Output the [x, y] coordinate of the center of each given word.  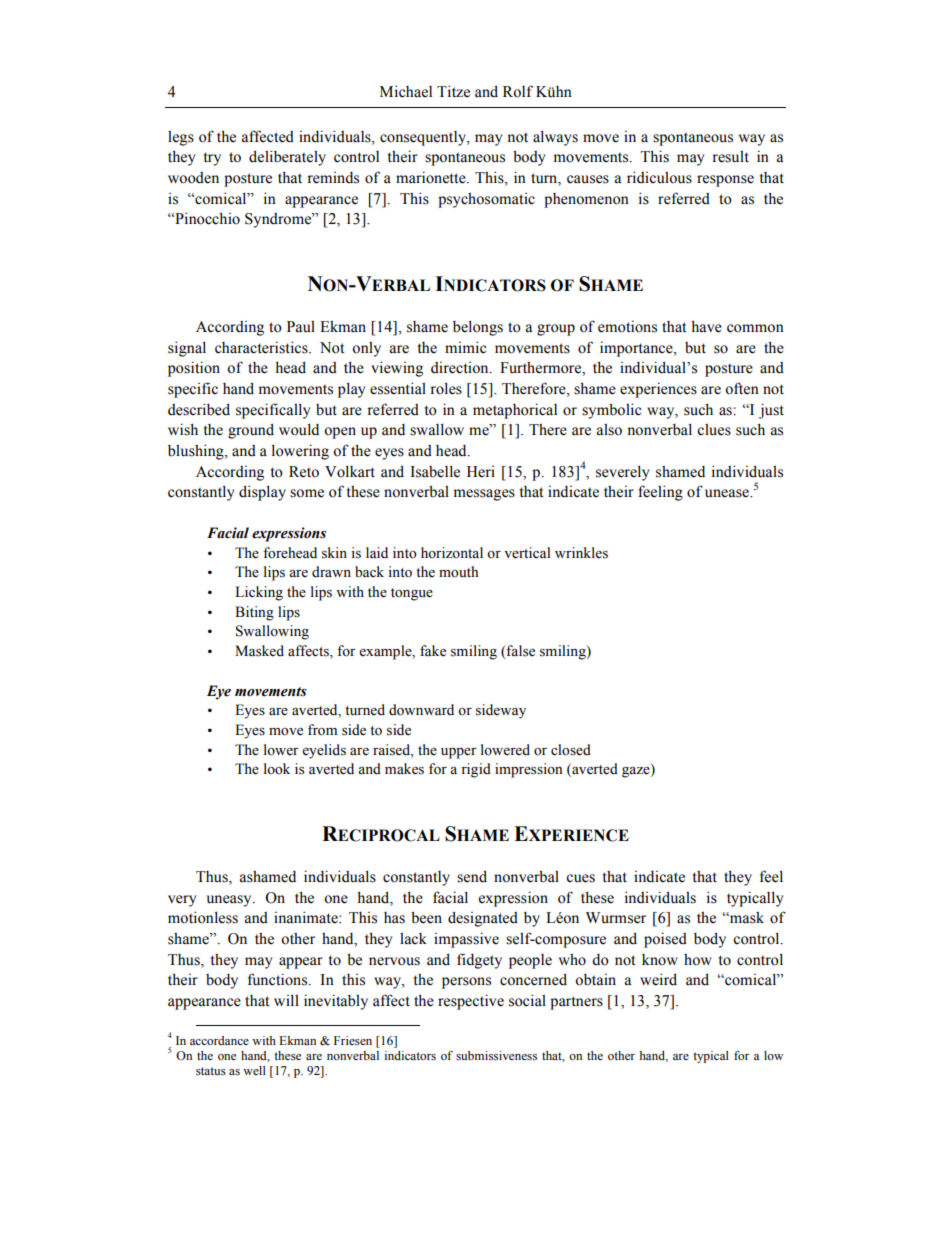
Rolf [518, 91]
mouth [458, 572]
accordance [219, 1040]
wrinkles [581, 553]
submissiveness [496, 1056]
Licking [259, 593]
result [730, 157]
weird [658, 979]
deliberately [287, 158]
